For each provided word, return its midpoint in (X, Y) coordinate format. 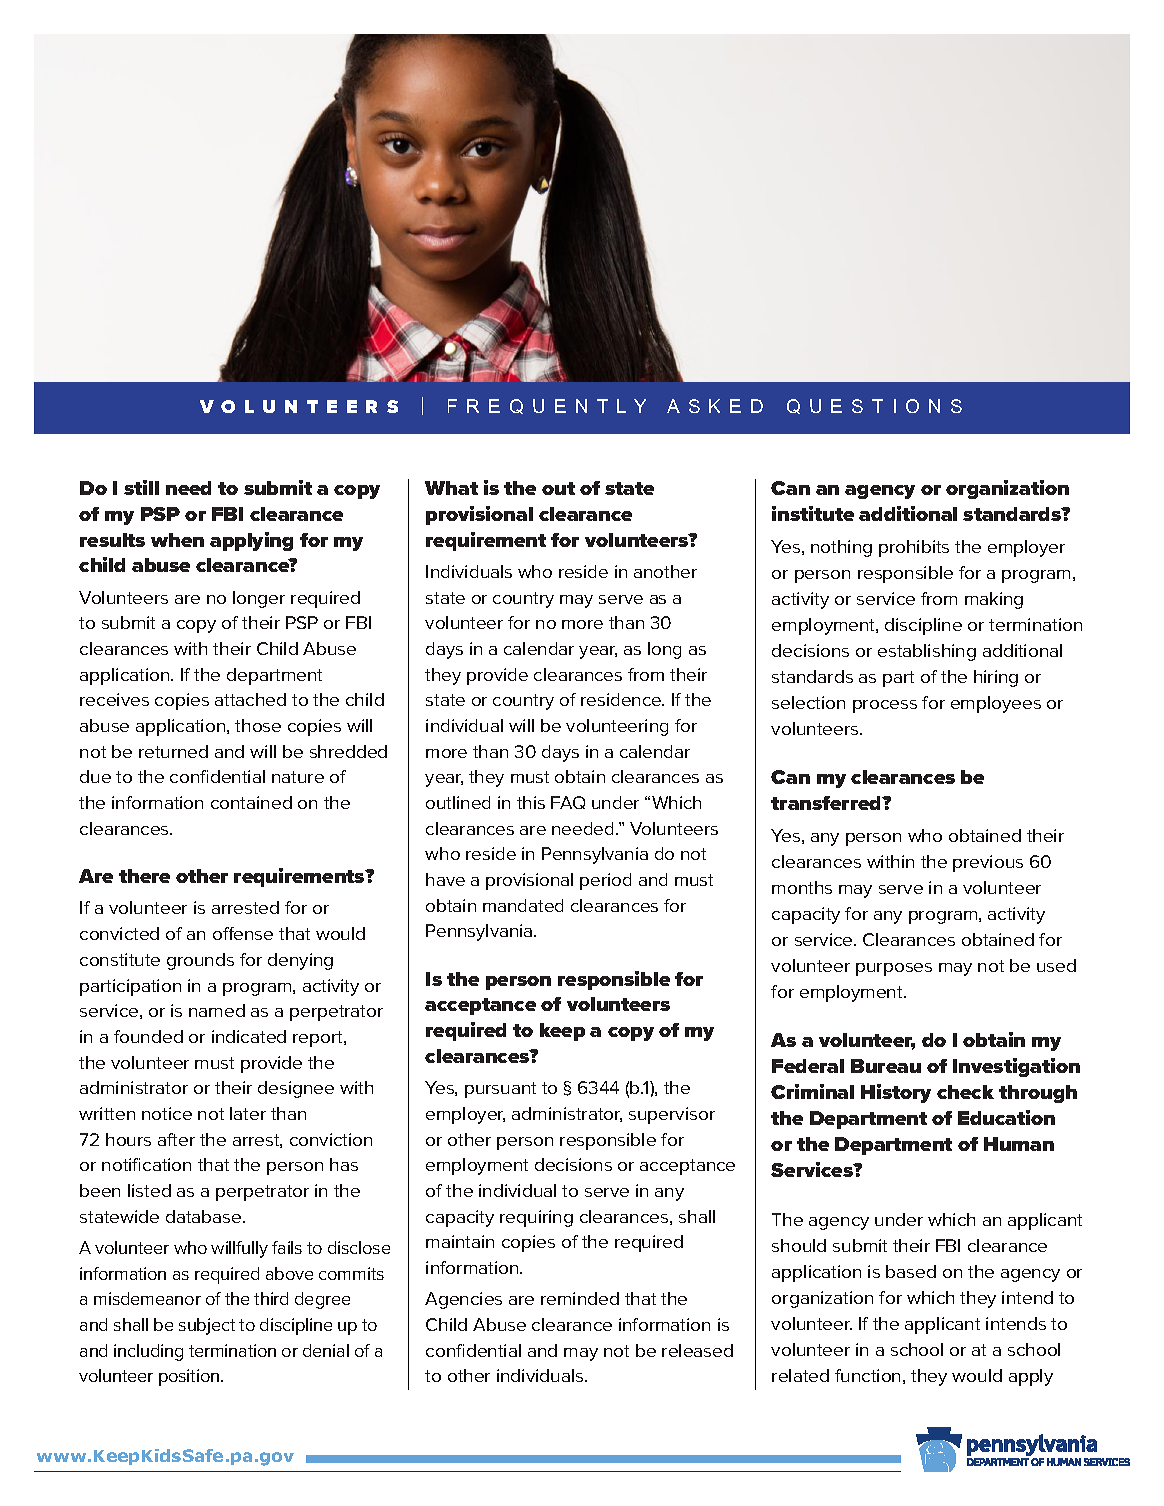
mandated (523, 905)
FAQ (568, 802)
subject (207, 1326)
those (258, 725)
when (177, 540)
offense (243, 933)
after (176, 1139)
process (885, 706)
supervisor (672, 1115)
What (451, 488)
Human (1019, 1144)
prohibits (914, 548)
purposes (894, 969)
